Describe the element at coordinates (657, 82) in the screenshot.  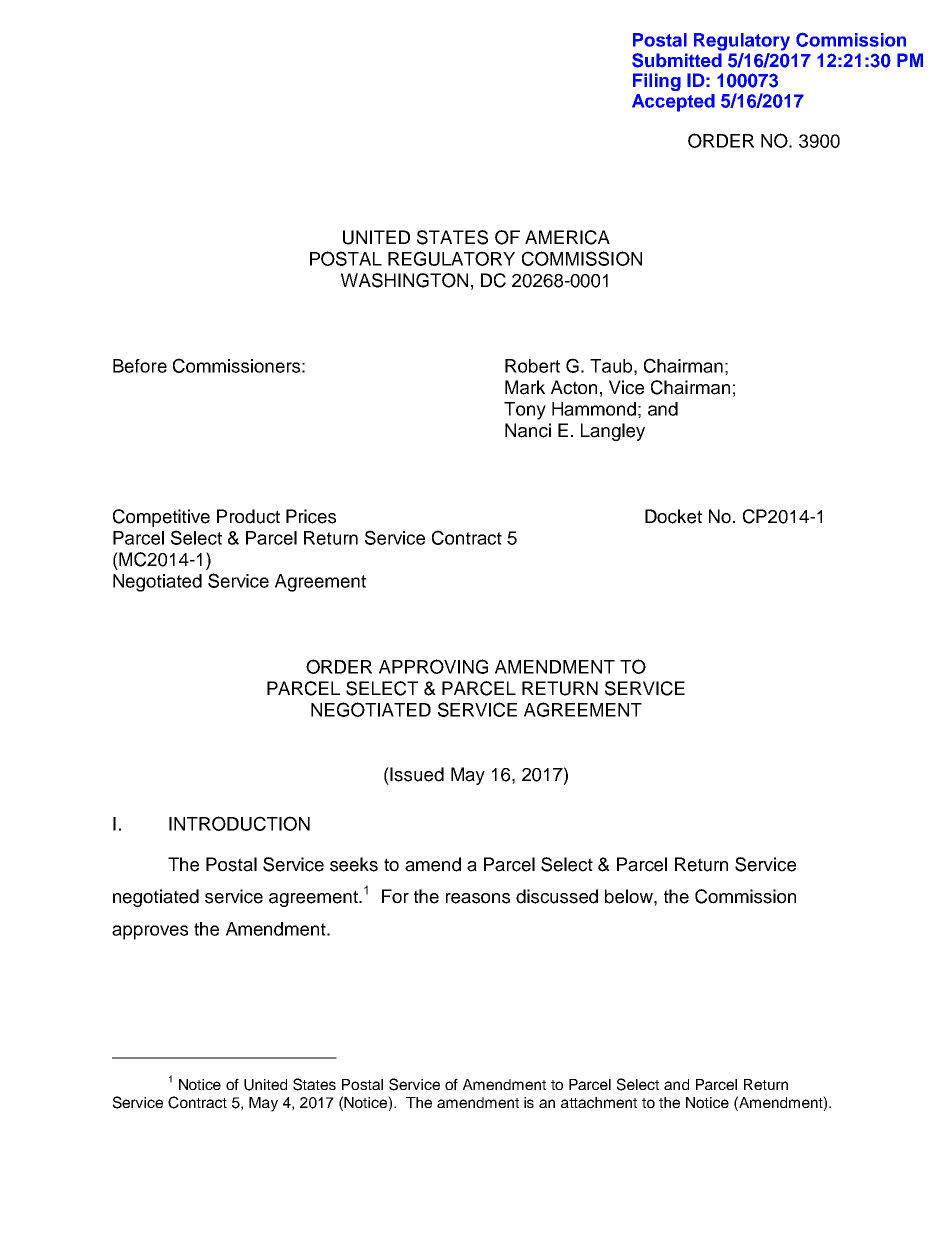
I see `Filing` at that location.
